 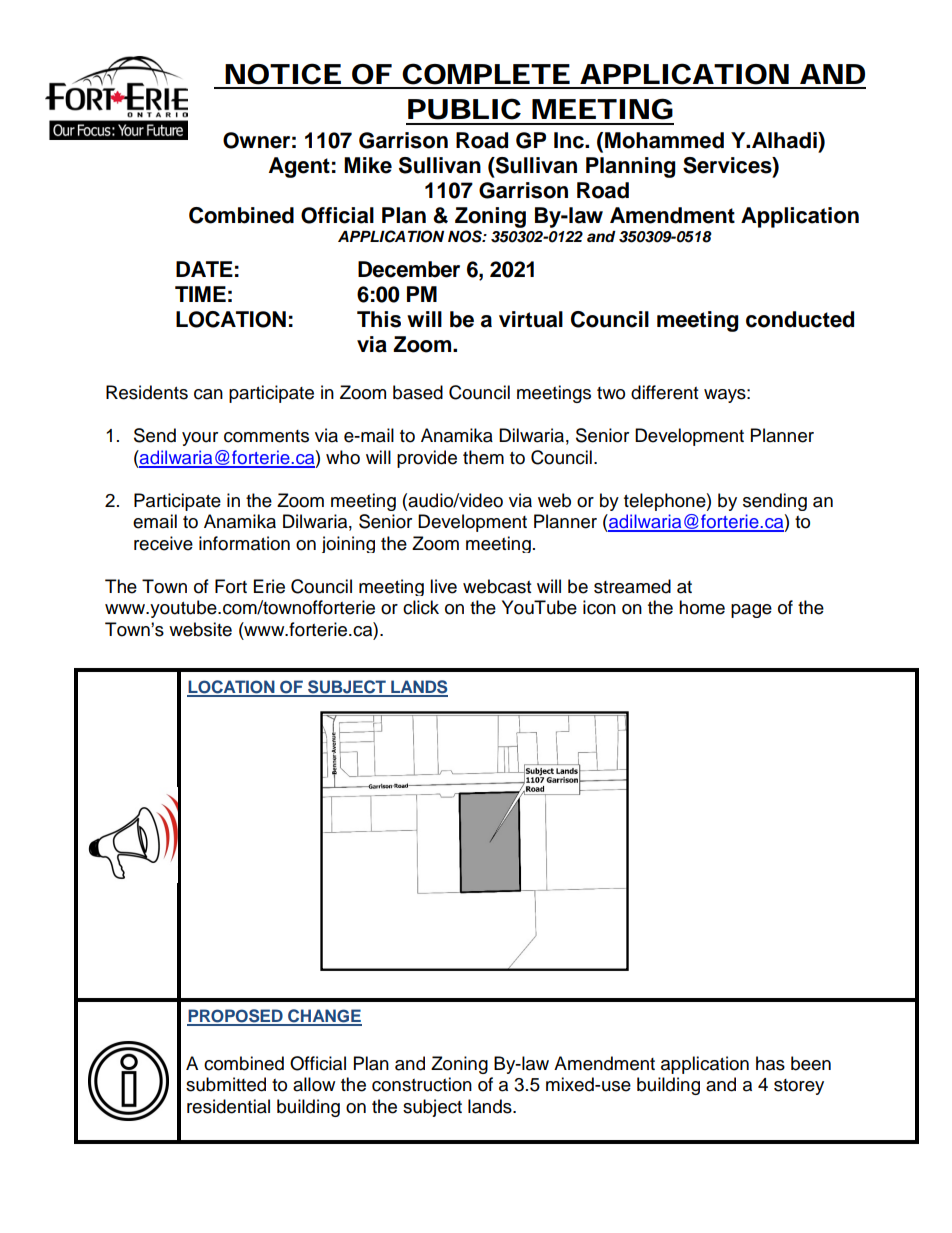 What do you see at coordinates (664, 140) in the page?
I see `Mohammed` at bounding box center [664, 140].
